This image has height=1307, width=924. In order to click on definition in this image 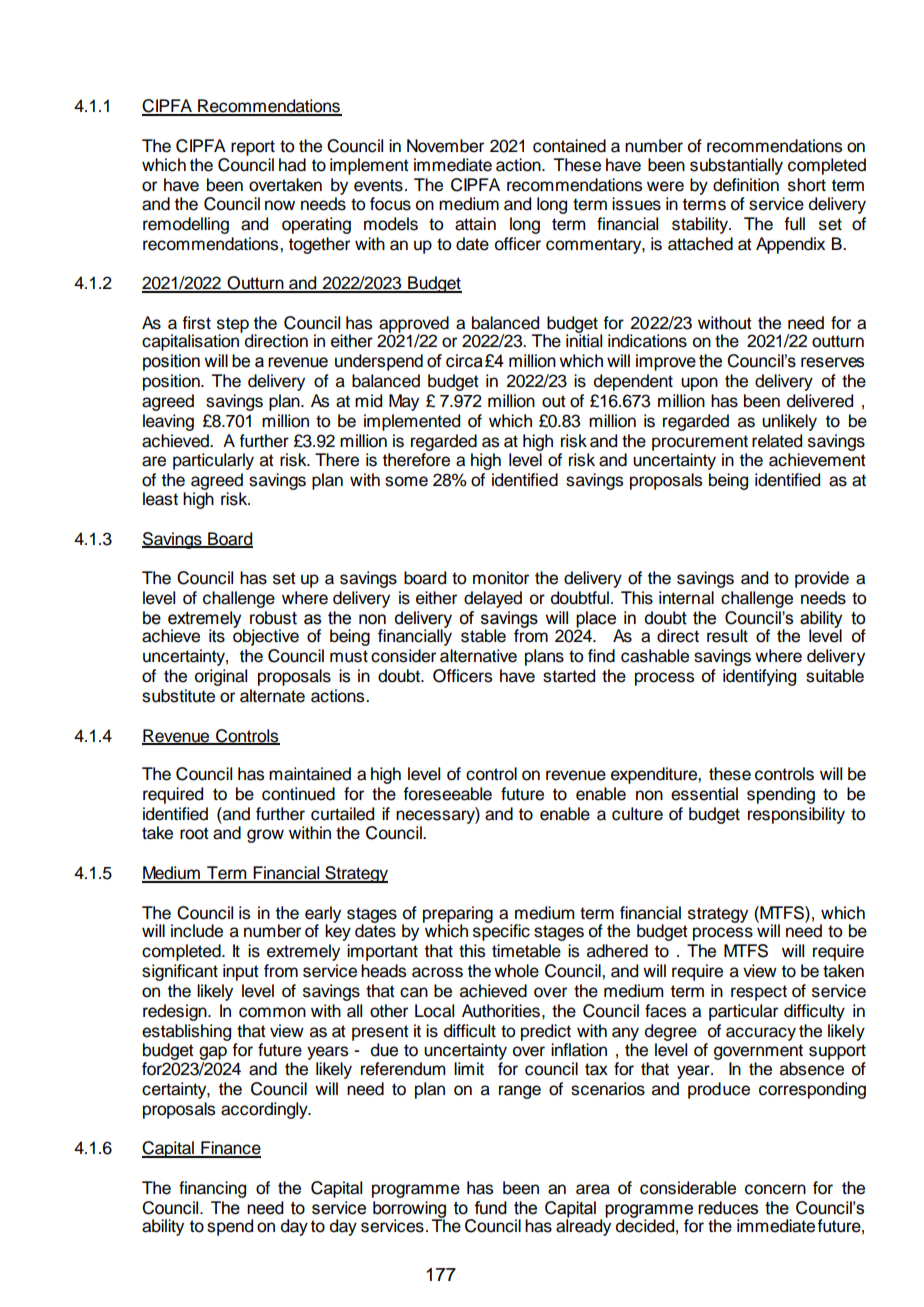, I will do `click(746, 185)`.
